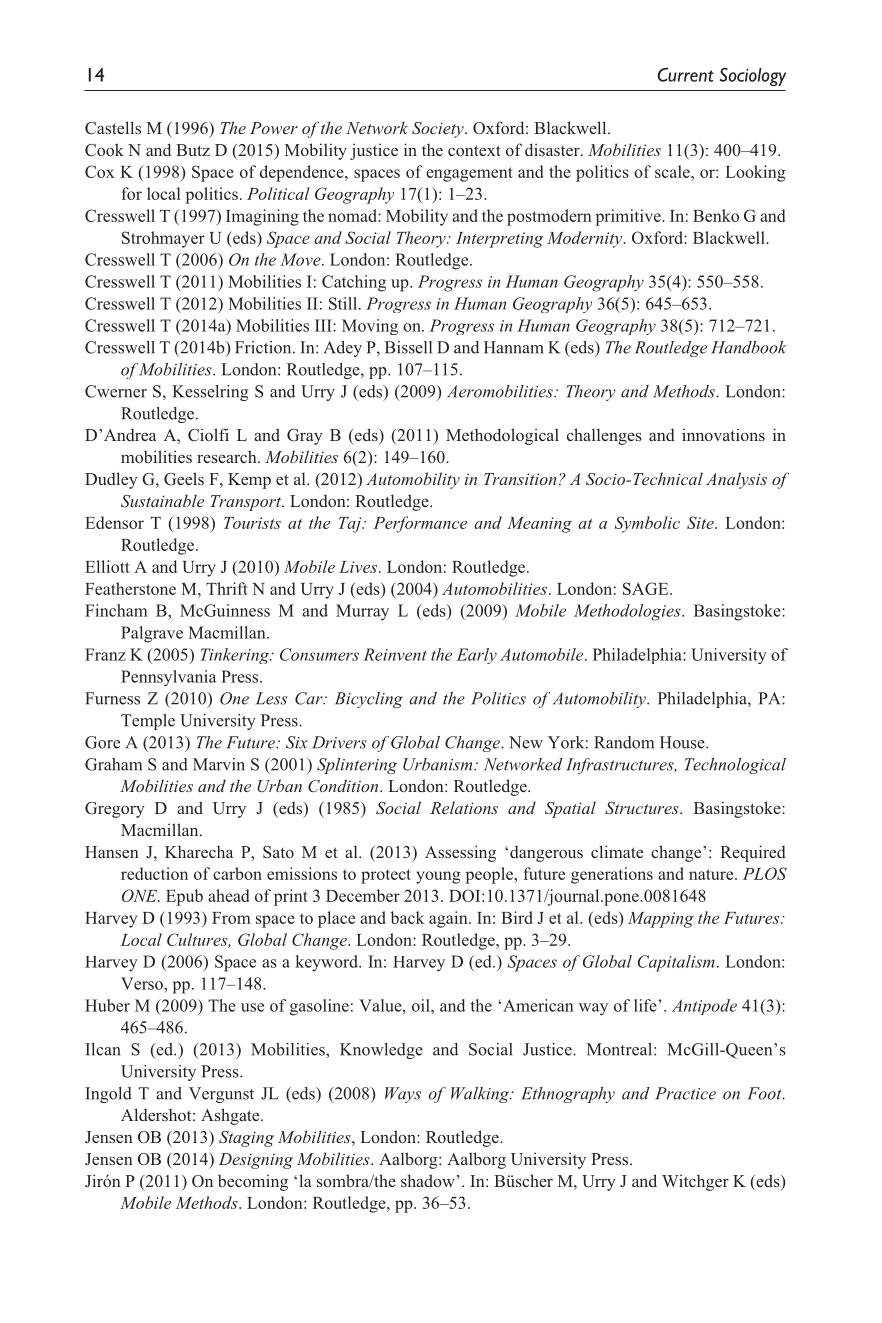 The width and height of the screenshot is (882, 1323). I want to click on Society, so click(439, 130).
